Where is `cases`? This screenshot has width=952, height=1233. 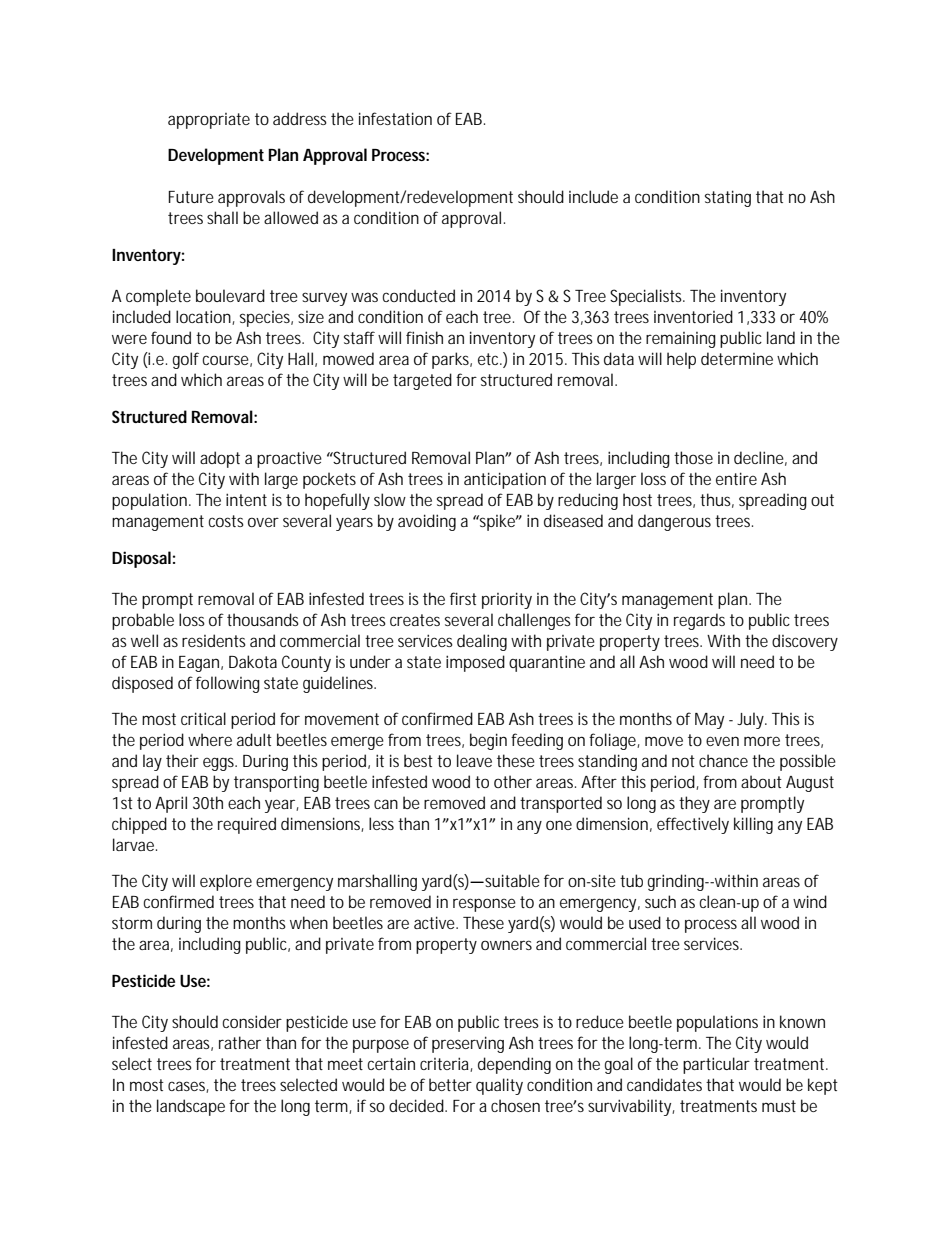
cases is located at coordinates (188, 1087).
